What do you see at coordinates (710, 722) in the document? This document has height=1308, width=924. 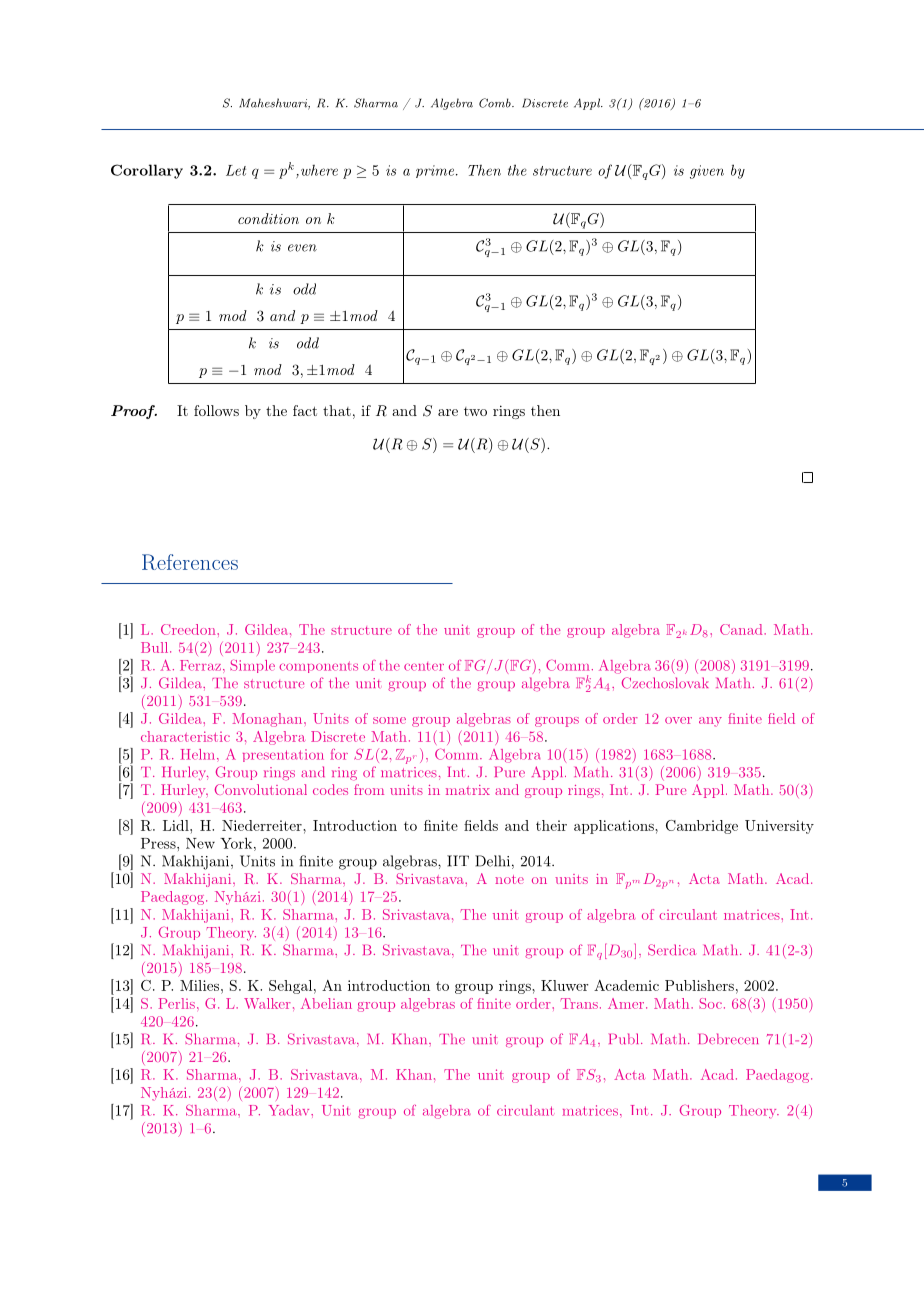 I see `any` at bounding box center [710, 722].
